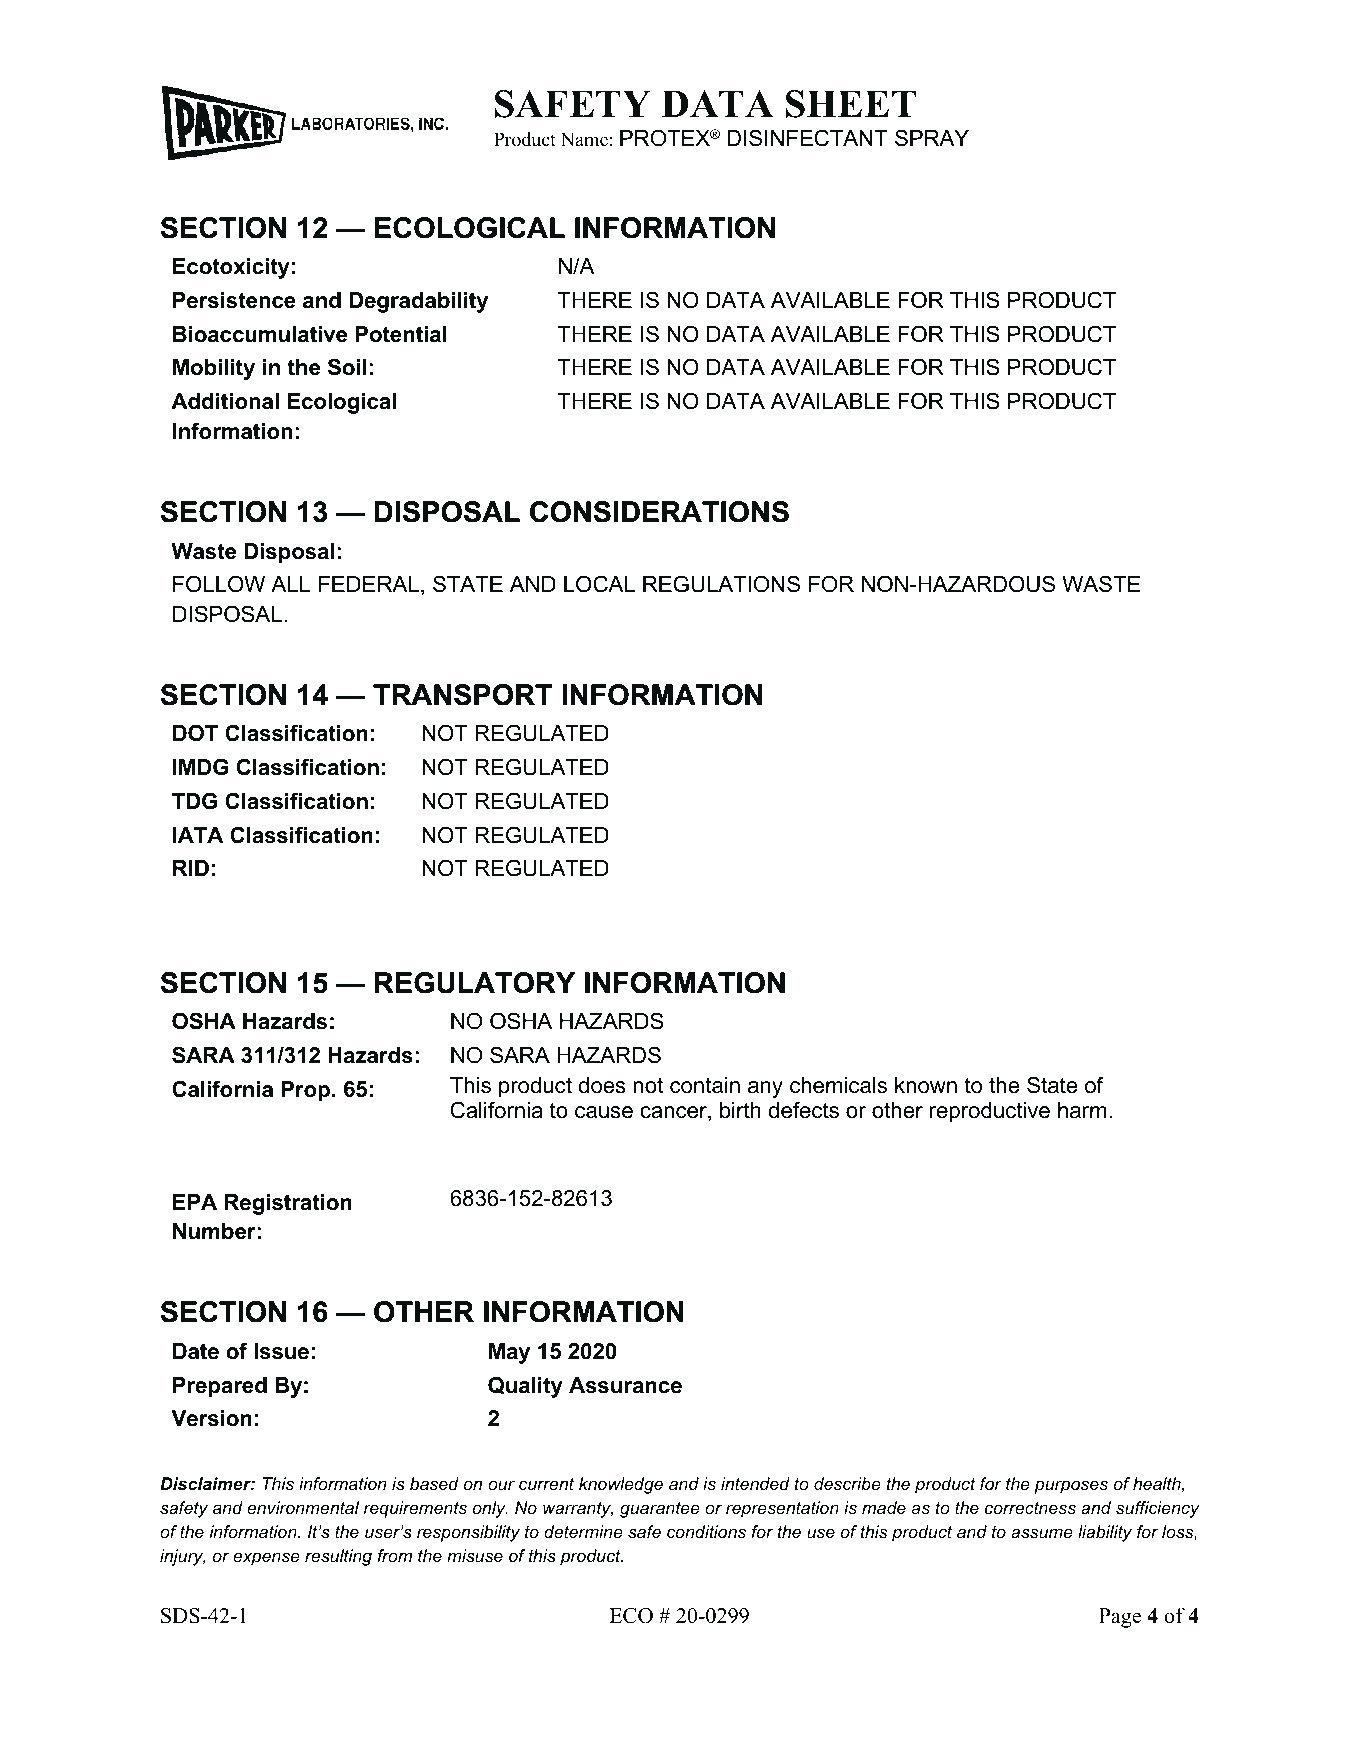 The width and height of the document is (1359, 1759). What do you see at coordinates (198, 835) in the document?
I see `IATA` at bounding box center [198, 835].
